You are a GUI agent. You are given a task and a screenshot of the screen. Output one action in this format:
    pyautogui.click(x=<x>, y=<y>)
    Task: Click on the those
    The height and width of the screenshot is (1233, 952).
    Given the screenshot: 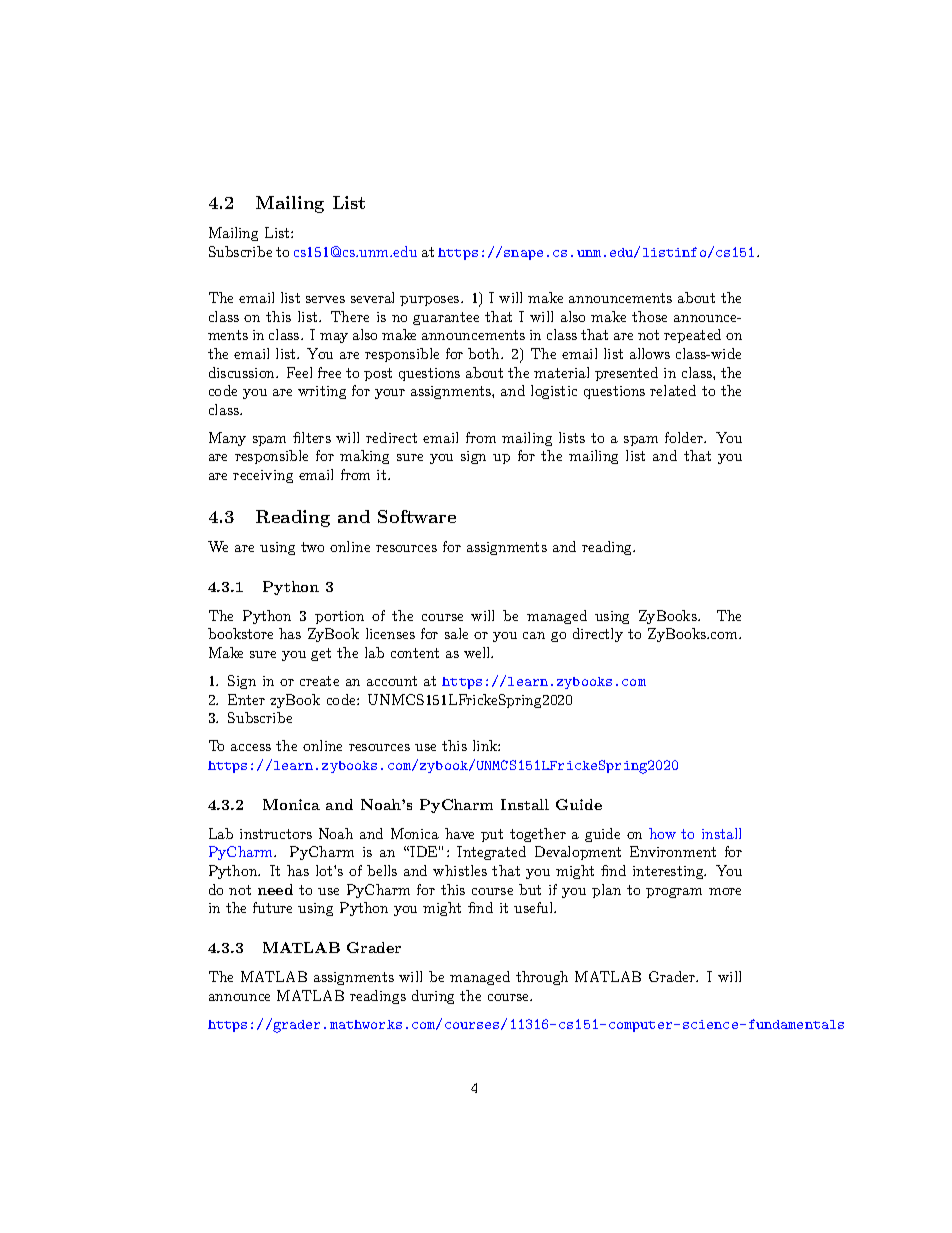 What is the action you would take?
    pyautogui.click(x=649, y=316)
